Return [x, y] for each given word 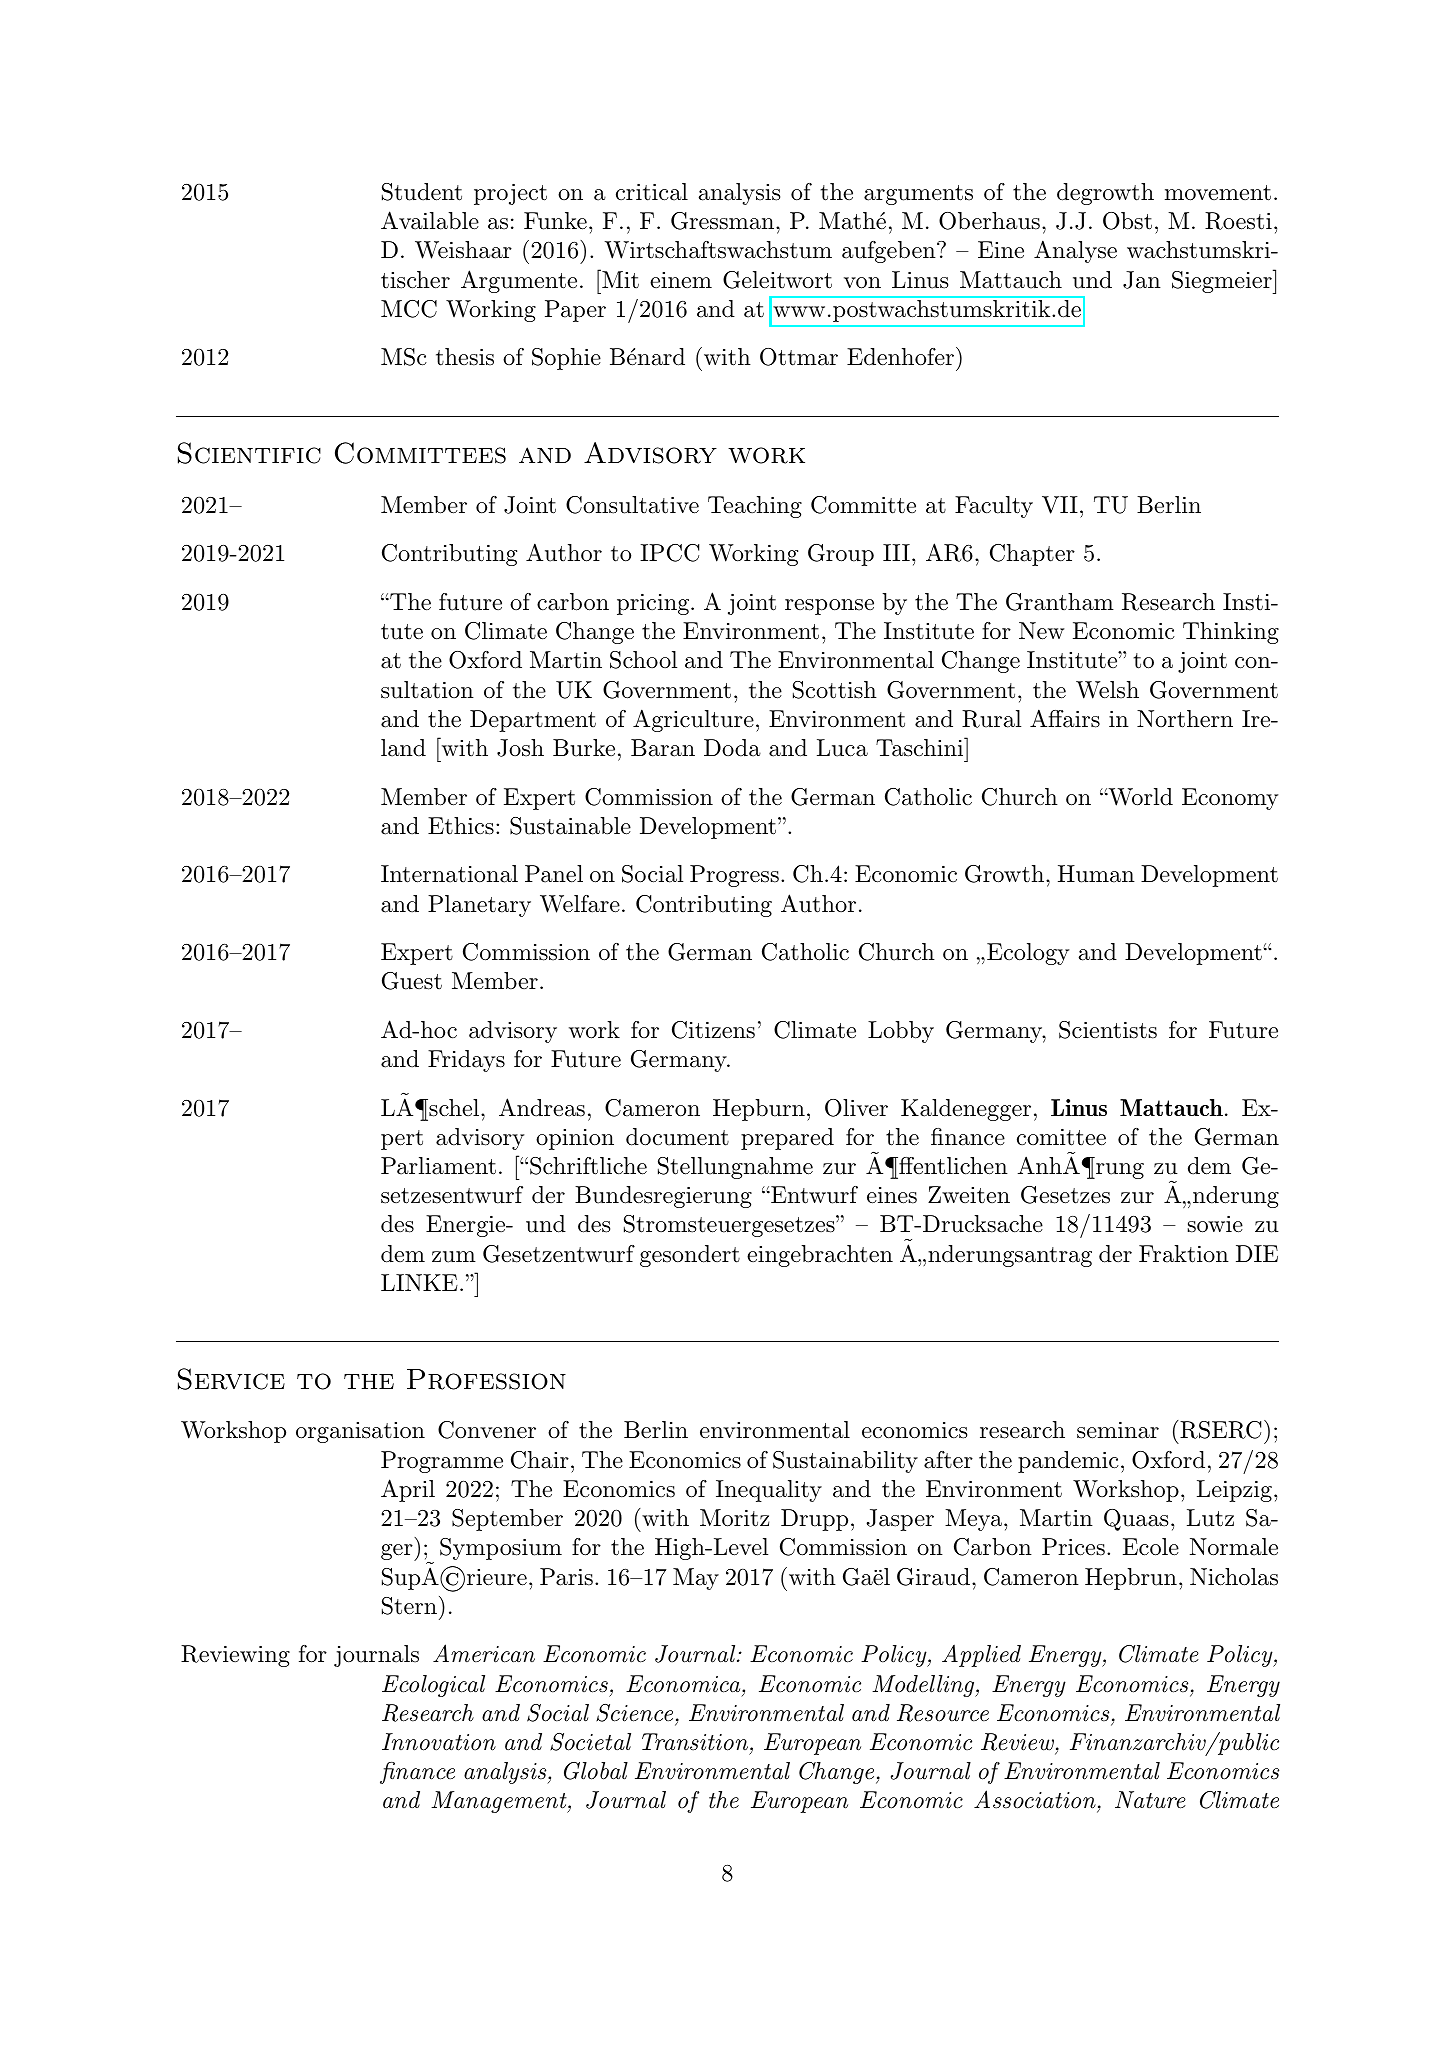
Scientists [1108, 1030]
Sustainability [845, 1462]
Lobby [901, 1032]
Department [533, 721]
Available [430, 220]
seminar [1118, 1430]
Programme [442, 1462]
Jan [1142, 280]
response [829, 607]
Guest [412, 981]
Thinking [1231, 633]
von [862, 283]
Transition [695, 1742]
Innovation [439, 1742]
